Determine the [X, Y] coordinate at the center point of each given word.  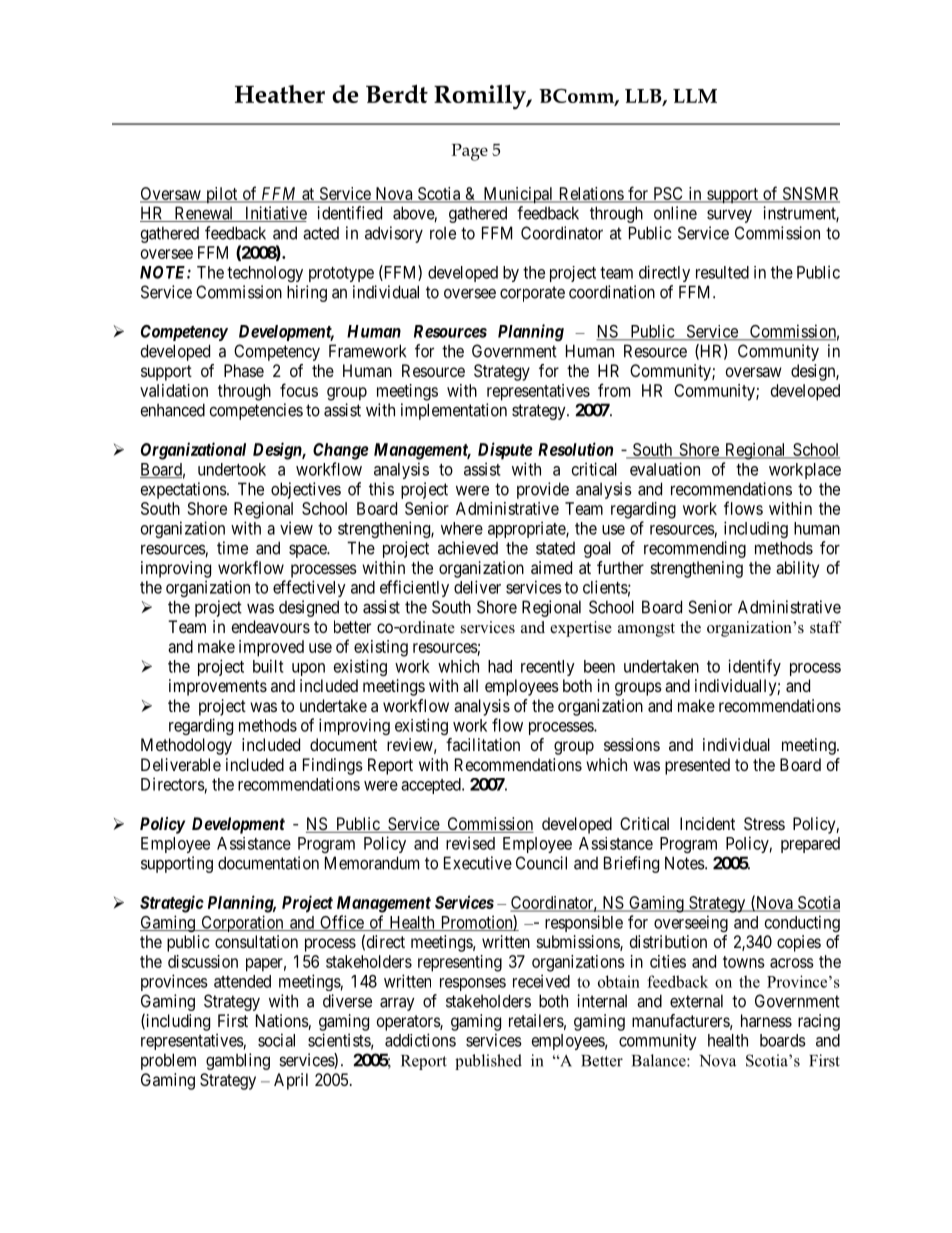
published [488, 1062]
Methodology [186, 746]
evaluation [665, 469]
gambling [238, 1061]
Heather [280, 94]
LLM [695, 96]
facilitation [483, 744]
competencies [256, 411]
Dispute [505, 451]
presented [697, 766]
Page [469, 152]
